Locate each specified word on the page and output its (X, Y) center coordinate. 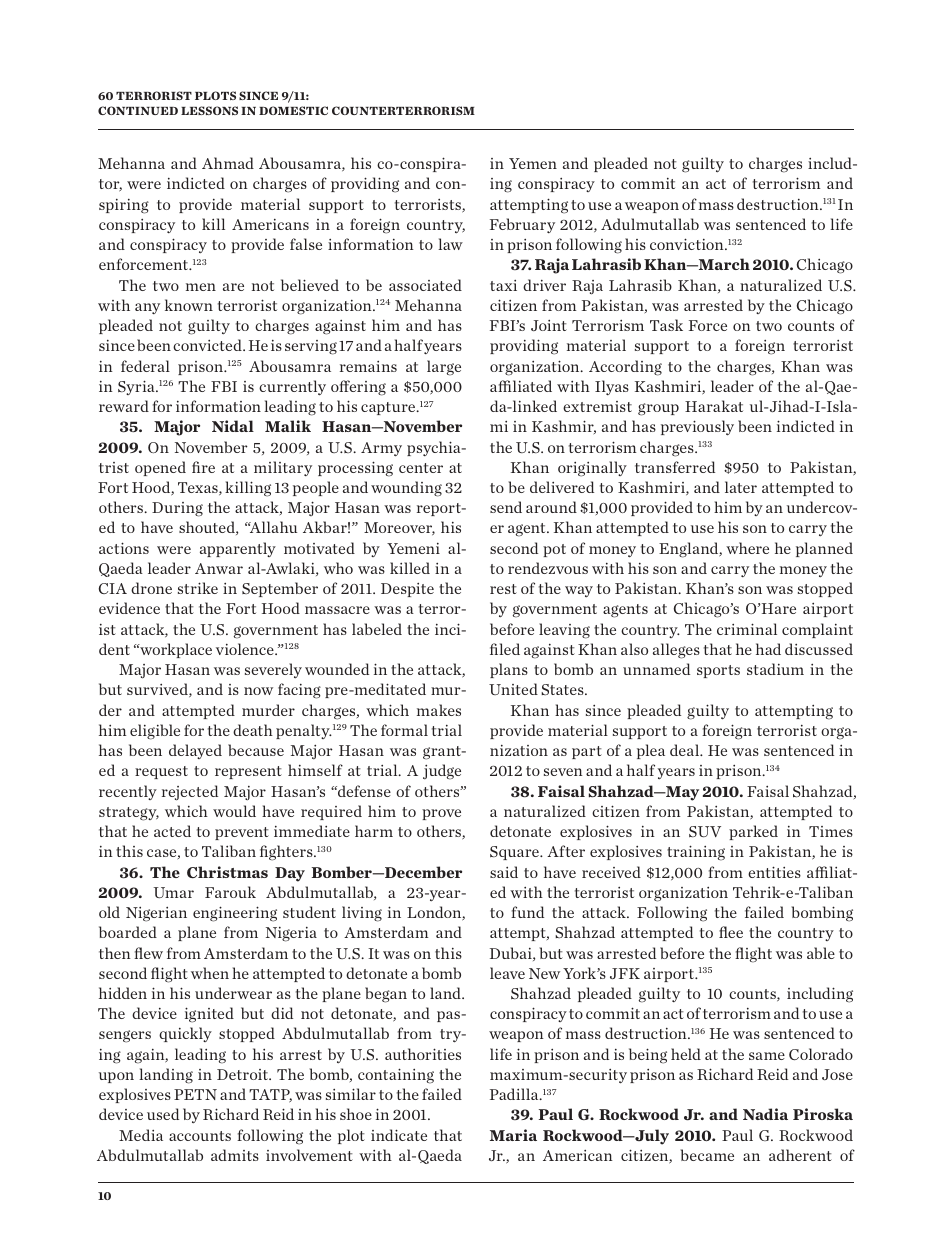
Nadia (765, 1114)
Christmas (227, 872)
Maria (513, 1135)
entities (774, 872)
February (522, 225)
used (163, 1114)
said (504, 872)
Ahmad (228, 163)
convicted (208, 345)
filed (505, 649)
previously (697, 428)
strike (198, 588)
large (444, 368)
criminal (747, 629)
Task (666, 325)
